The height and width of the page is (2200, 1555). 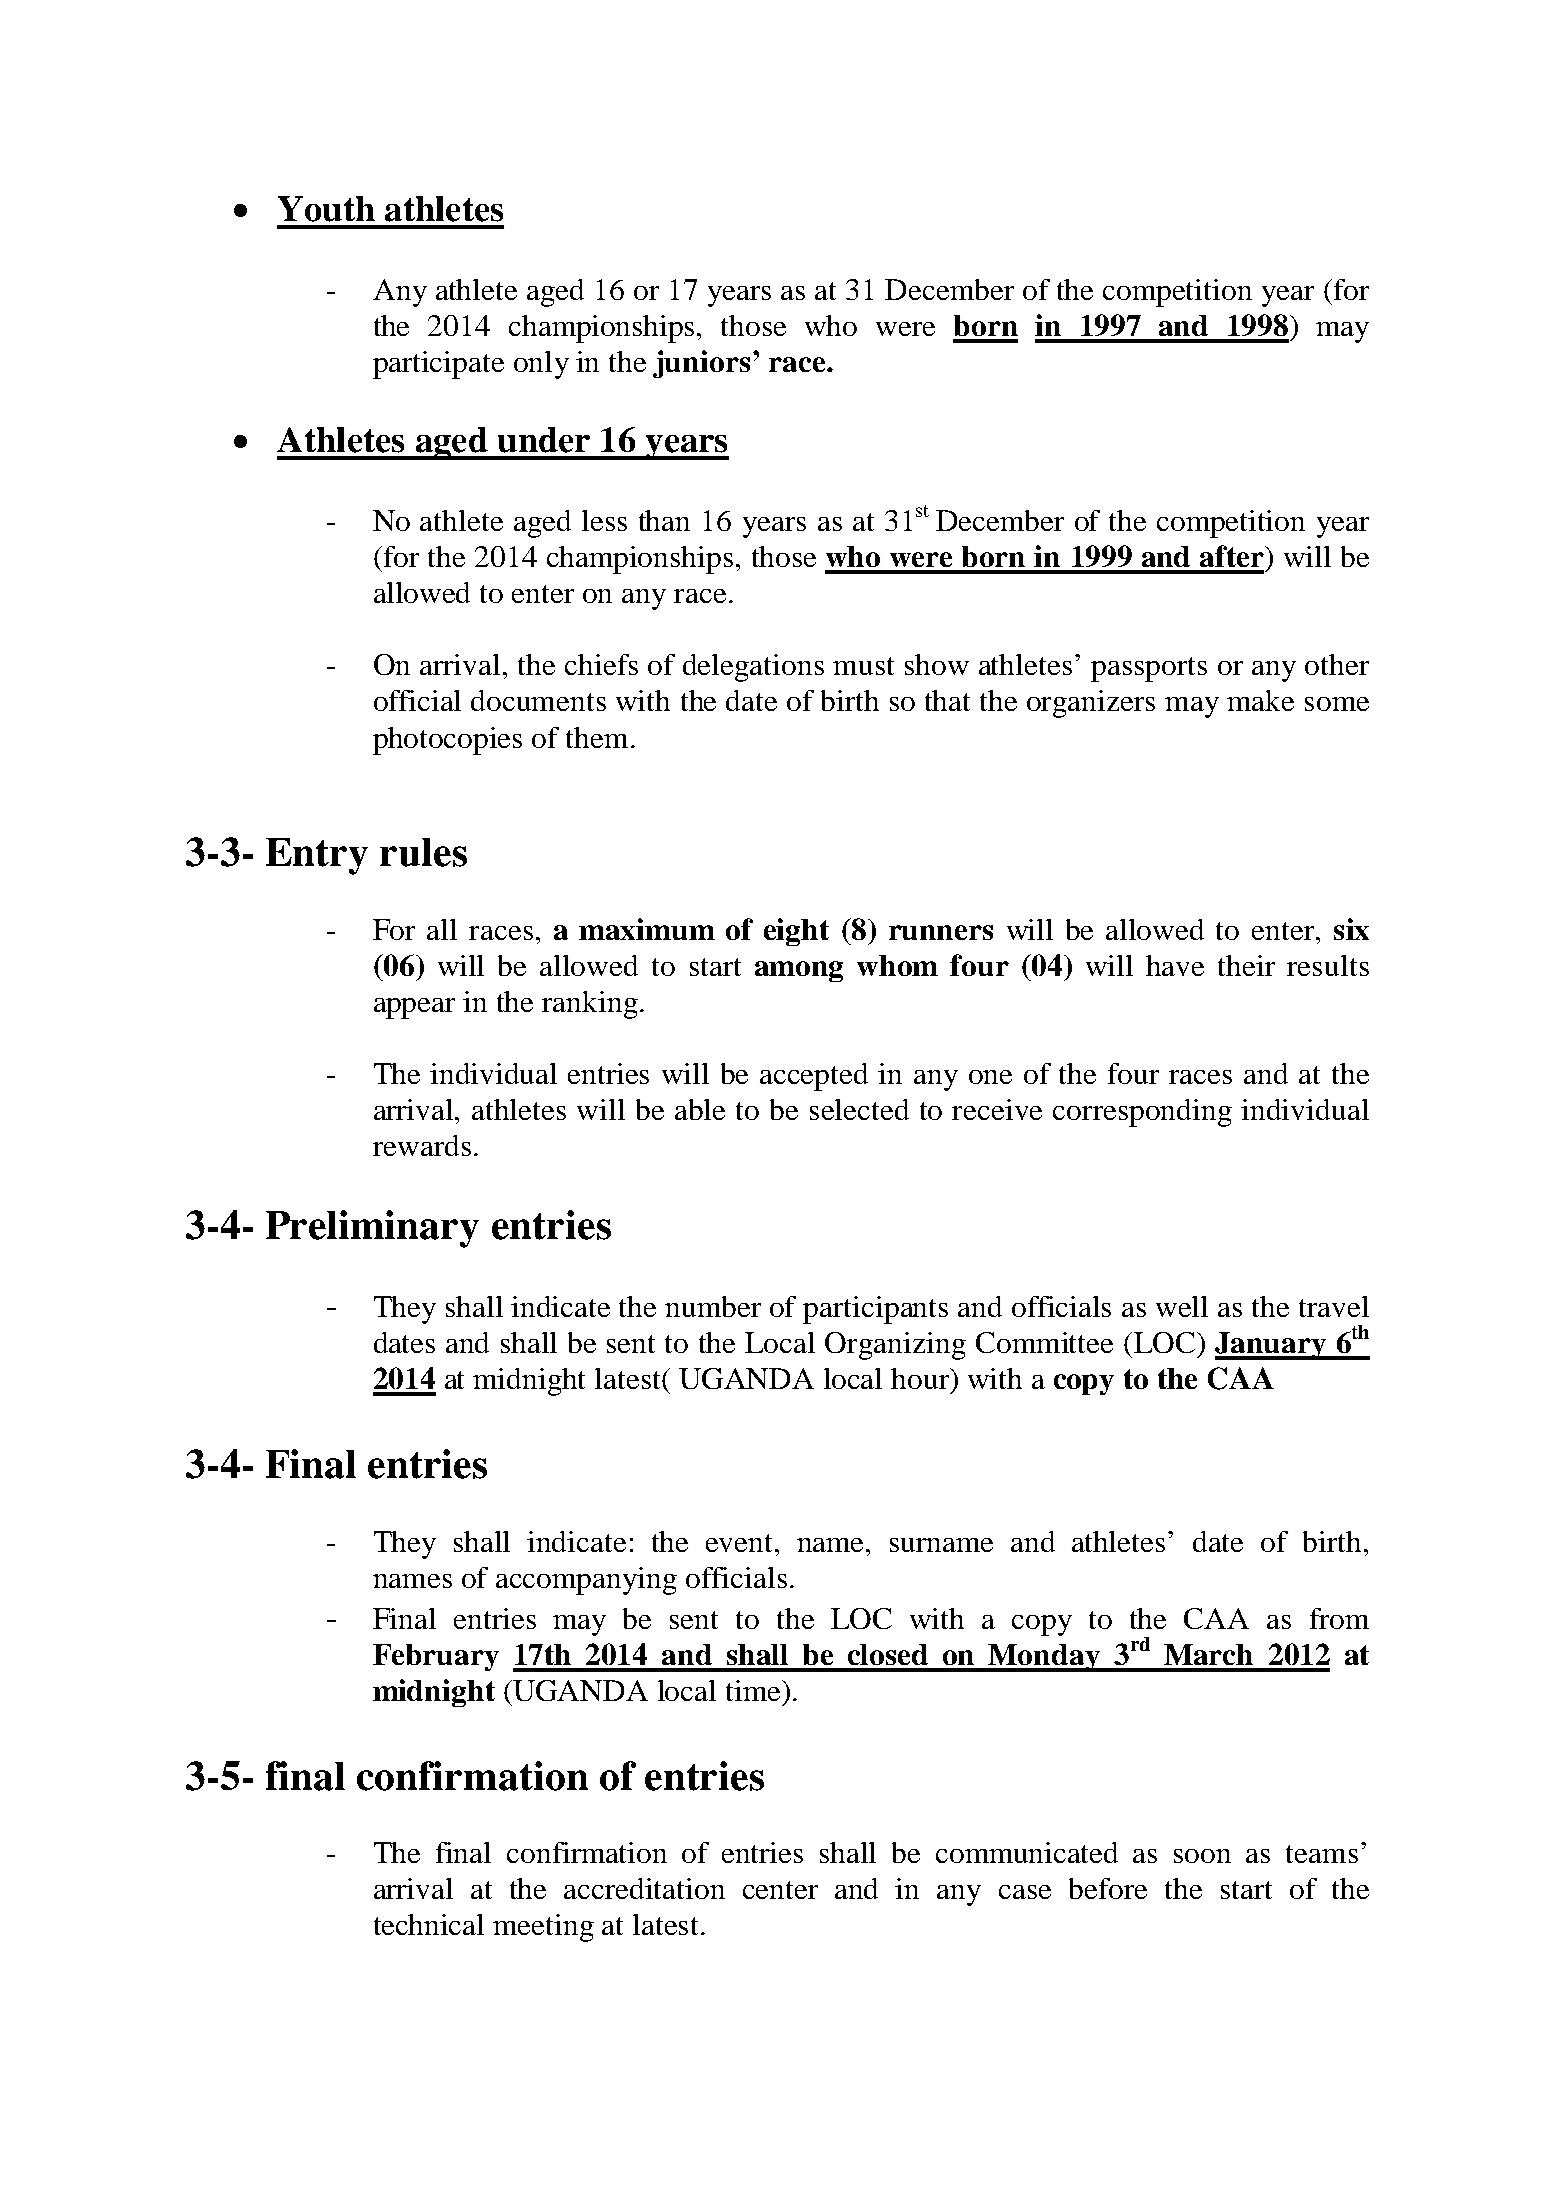 What do you see at coordinates (1272, 1346) in the page?
I see `January` at bounding box center [1272, 1346].
